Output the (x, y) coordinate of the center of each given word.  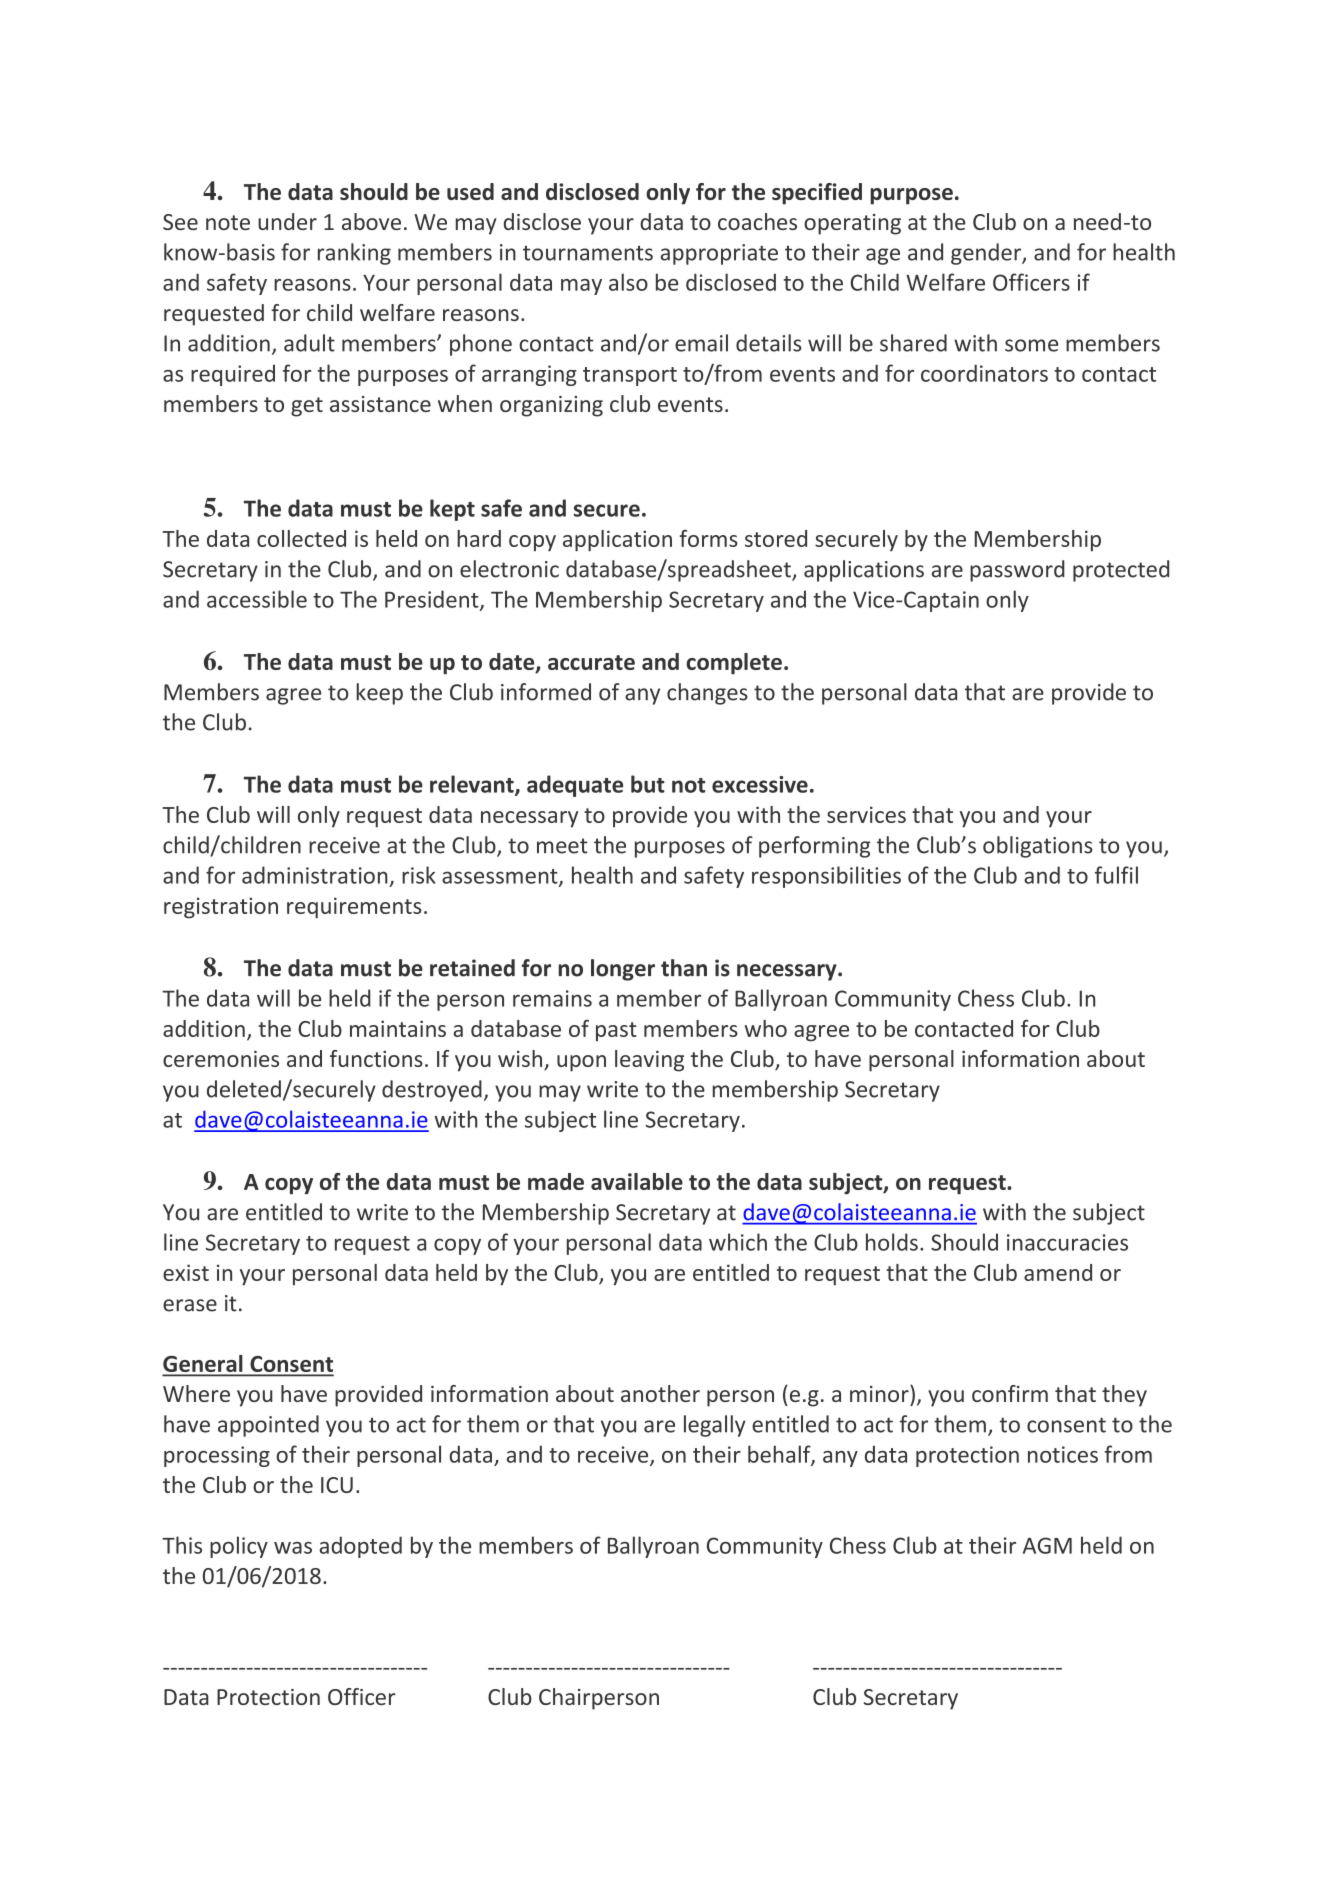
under (287, 221)
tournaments (588, 253)
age (883, 256)
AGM (1047, 1545)
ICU (337, 1485)
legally (715, 1426)
